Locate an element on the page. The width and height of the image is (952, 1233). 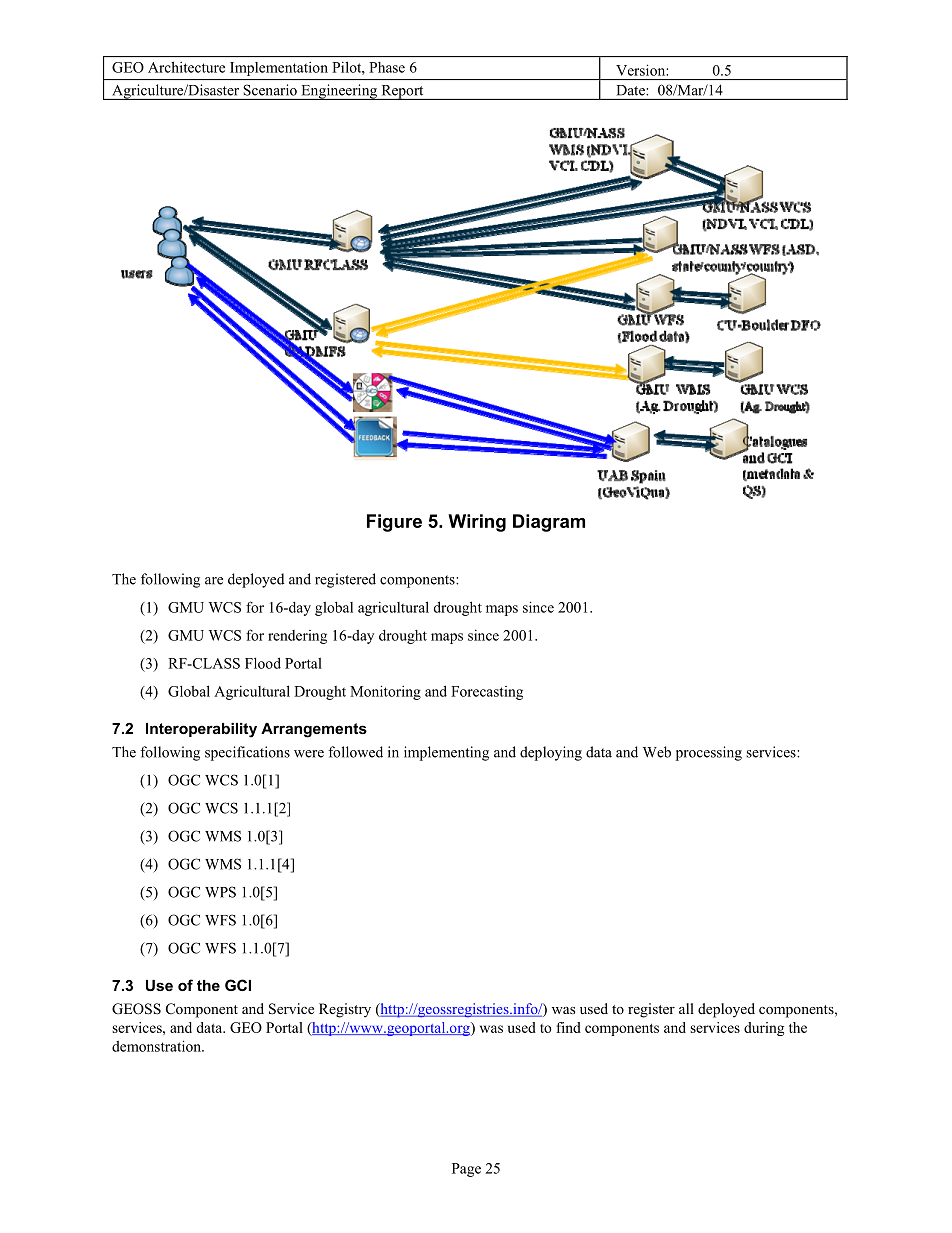
Forecasting is located at coordinates (487, 693).
